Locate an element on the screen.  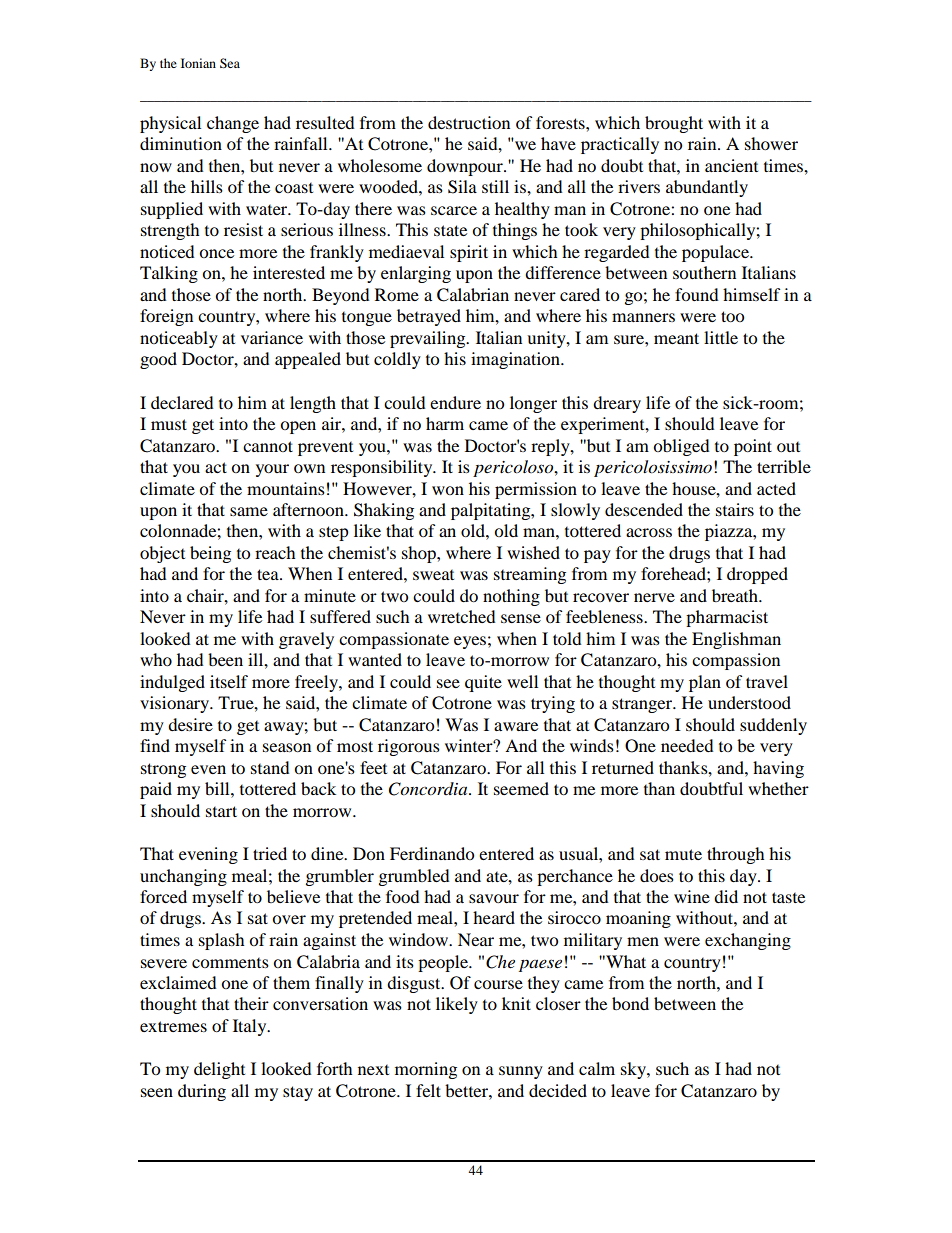
aware is located at coordinates (516, 726).
